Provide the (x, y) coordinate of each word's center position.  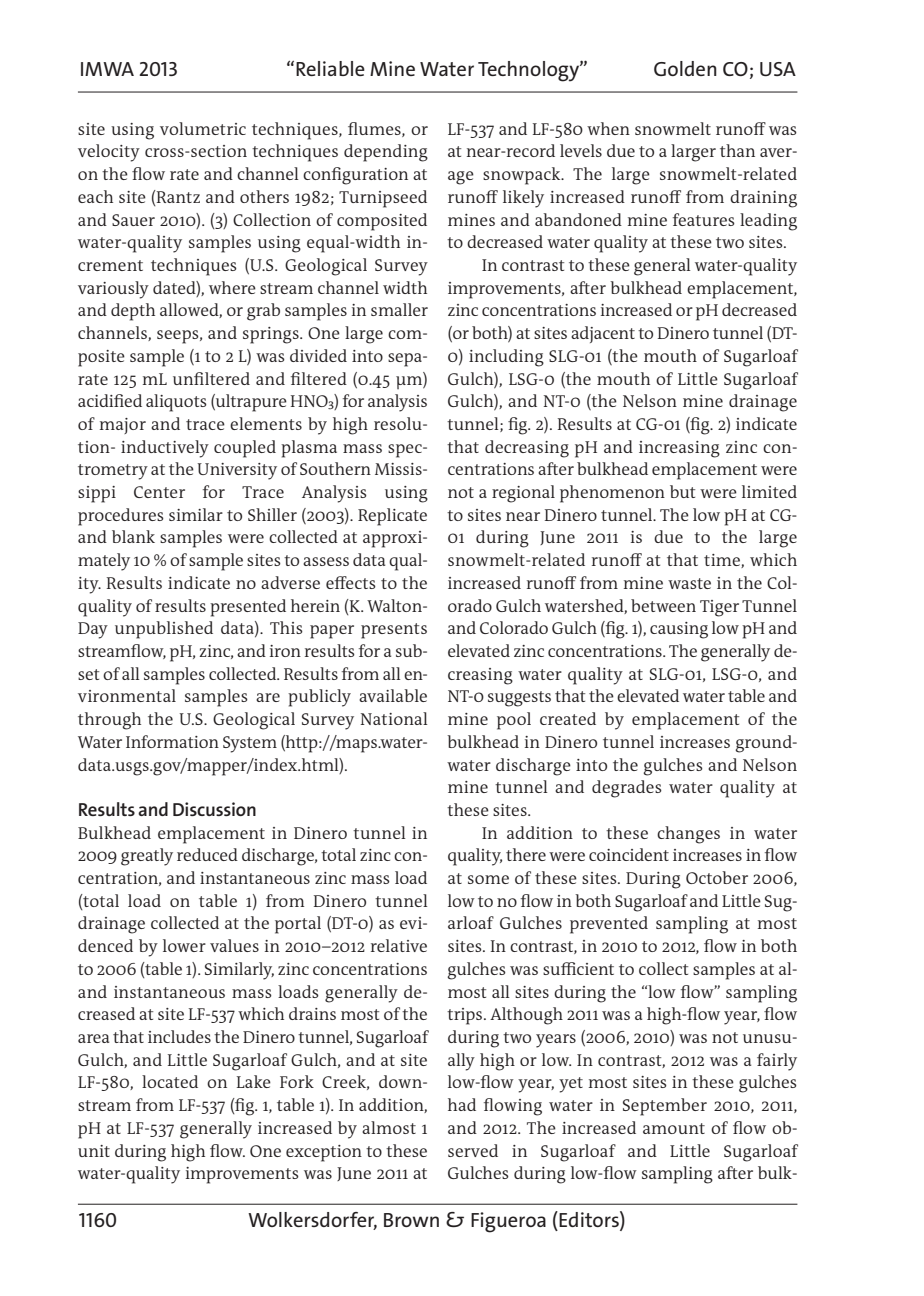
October (717, 877)
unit (94, 1151)
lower (184, 945)
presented (248, 608)
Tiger (719, 608)
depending (386, 153)
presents (394, 631)
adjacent (603, 334)
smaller (399, 309)
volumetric (203, 128)
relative (399, 945)
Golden (685, 68)
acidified (110, 400)
